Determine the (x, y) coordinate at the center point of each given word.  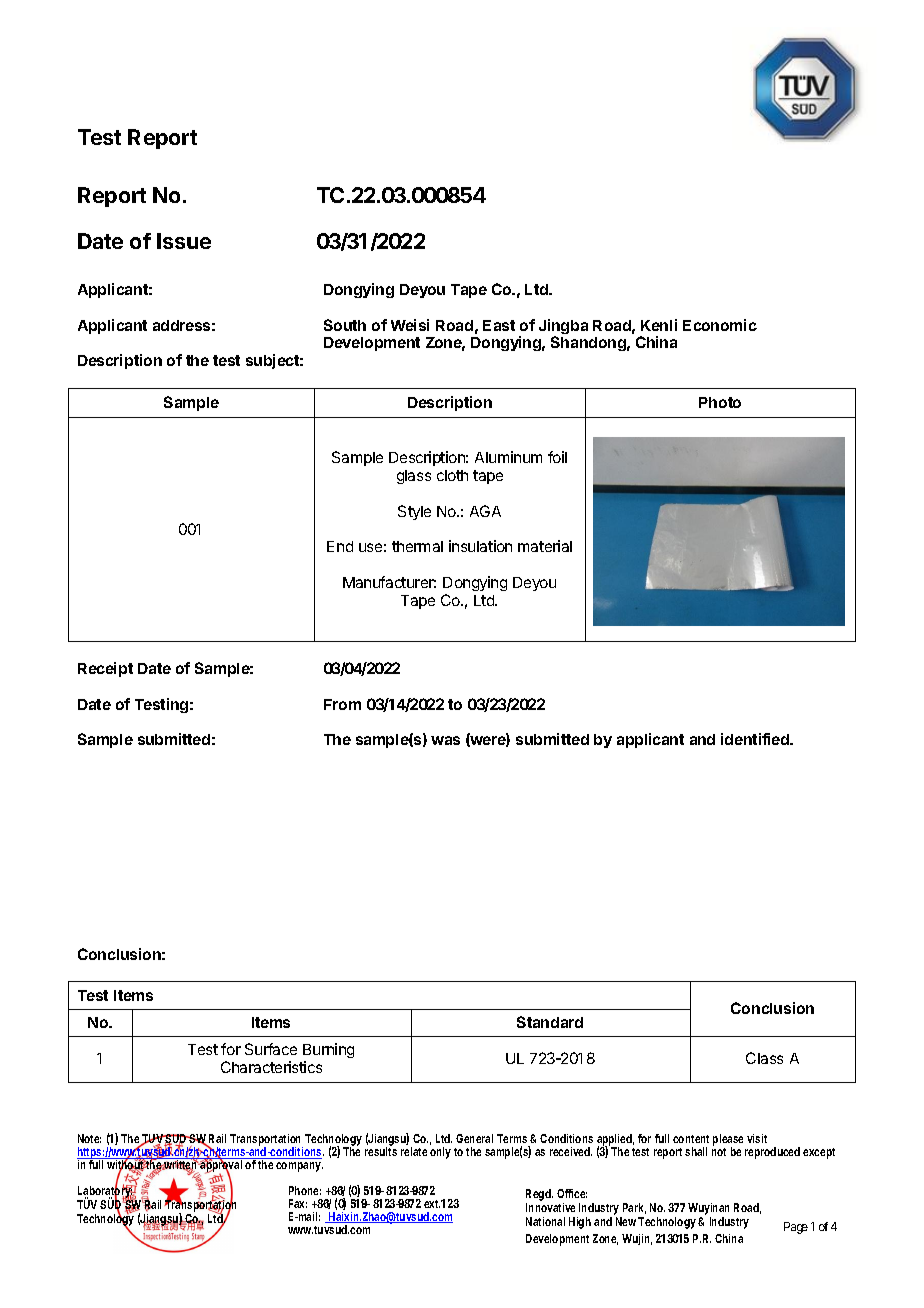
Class (764, 1058)
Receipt (105, 669)
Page (796, 1228)
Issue (184, 241)
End (340, 546)
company (298, 1167)
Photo (720, 402)
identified (756, 739)
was (445, 740)
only (440, 1153)
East (499, 325)
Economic (720, 325)
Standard (550, 1022)
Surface (271, 1049)
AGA (485, 511)
